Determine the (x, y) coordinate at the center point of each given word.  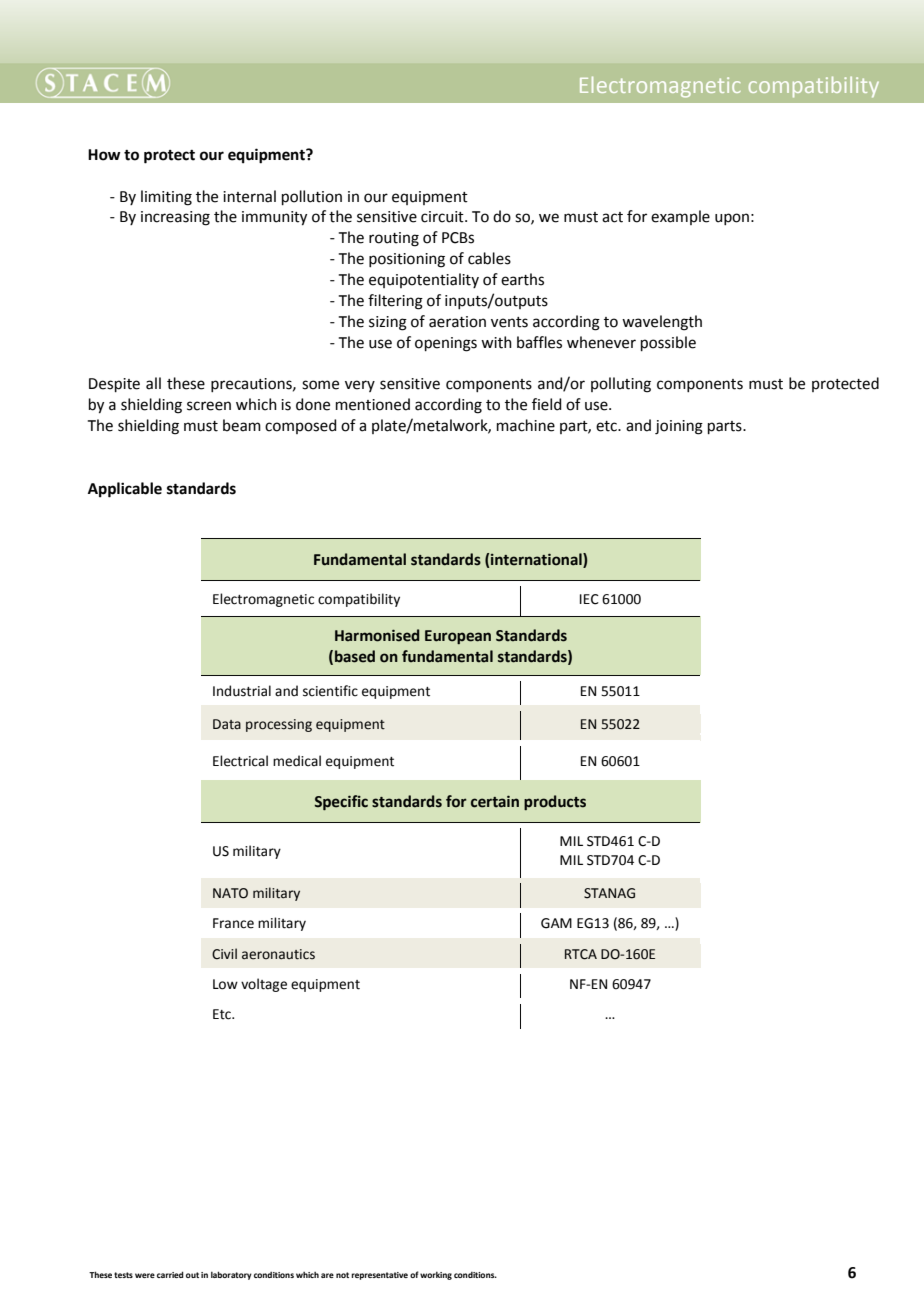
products (555, 802)
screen (209, 406)
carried (170, 1274)
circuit (443, 217)
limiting (166, 198)
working (436, 1276)
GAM (556, 923)
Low (225, 984)
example (680, 217)
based (355, 656)
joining (679, 427)
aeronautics (278, 954)
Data (227, 724)
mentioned (373, 404)
